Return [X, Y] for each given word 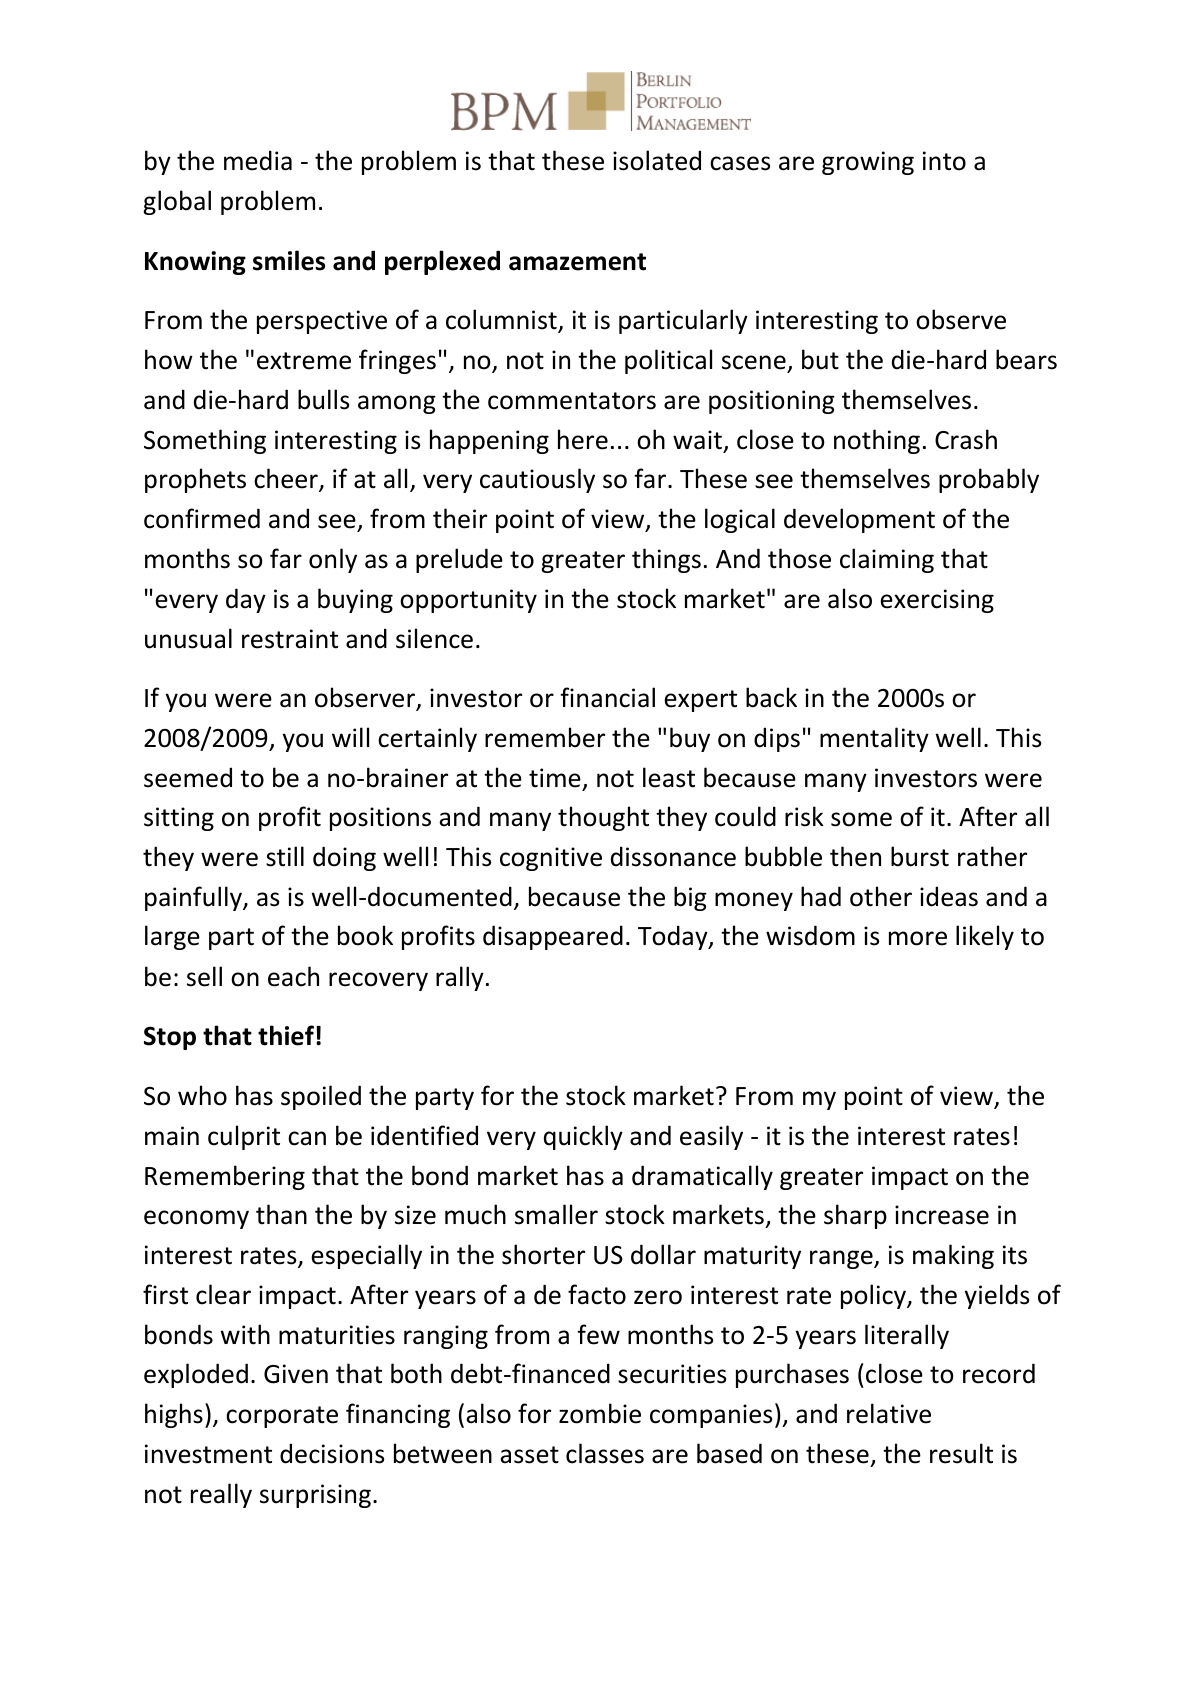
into [944, 161]
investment [208, 1454]
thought [603, 818]
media [258, 160]
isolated [657, 160]
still [285, 856]
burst [920, 856]
